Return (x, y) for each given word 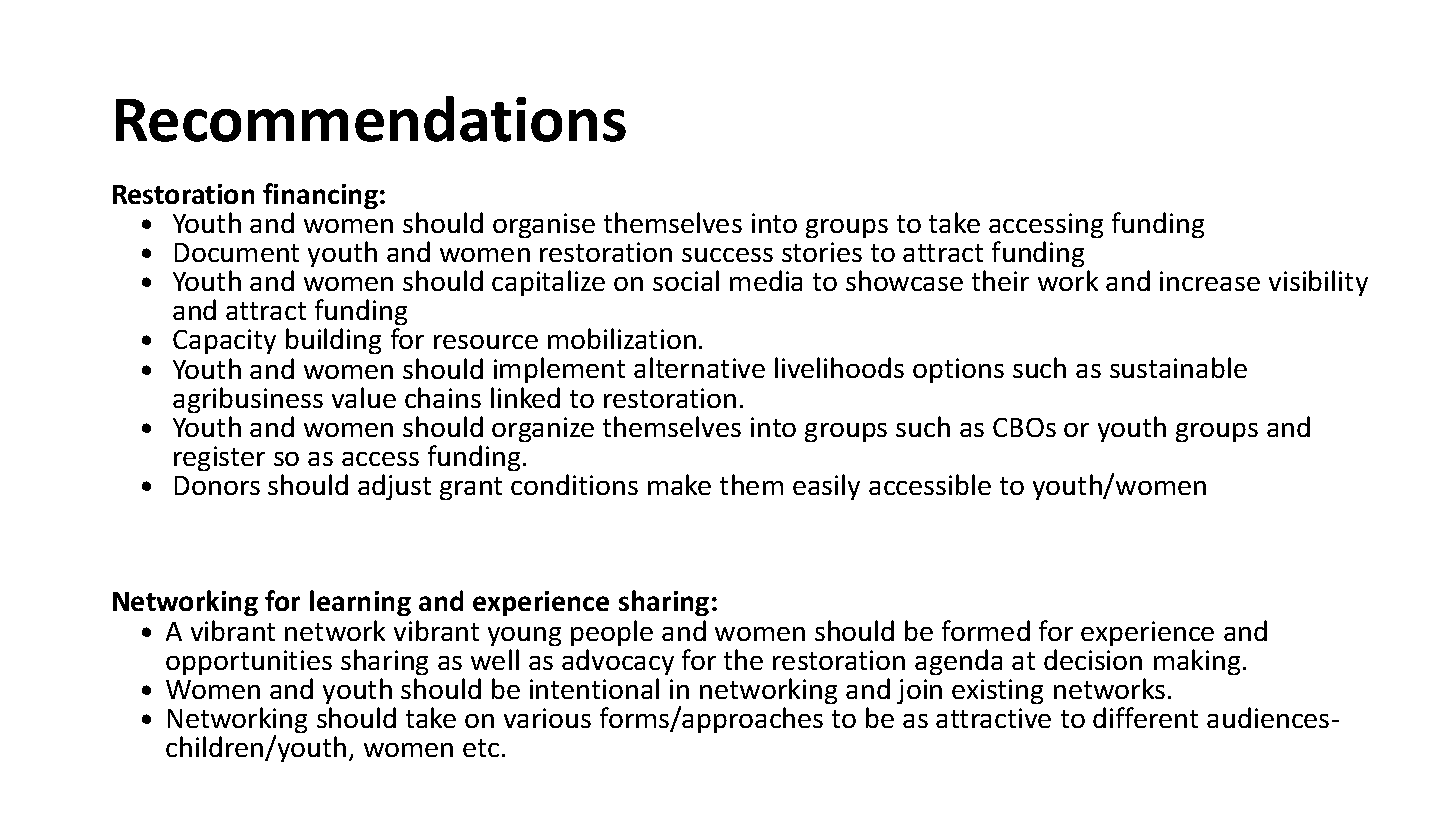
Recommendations (371, 119)
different (1145, 717)
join (919, 691)
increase (1210, 281)
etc (481, 748)
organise (544, 225)
